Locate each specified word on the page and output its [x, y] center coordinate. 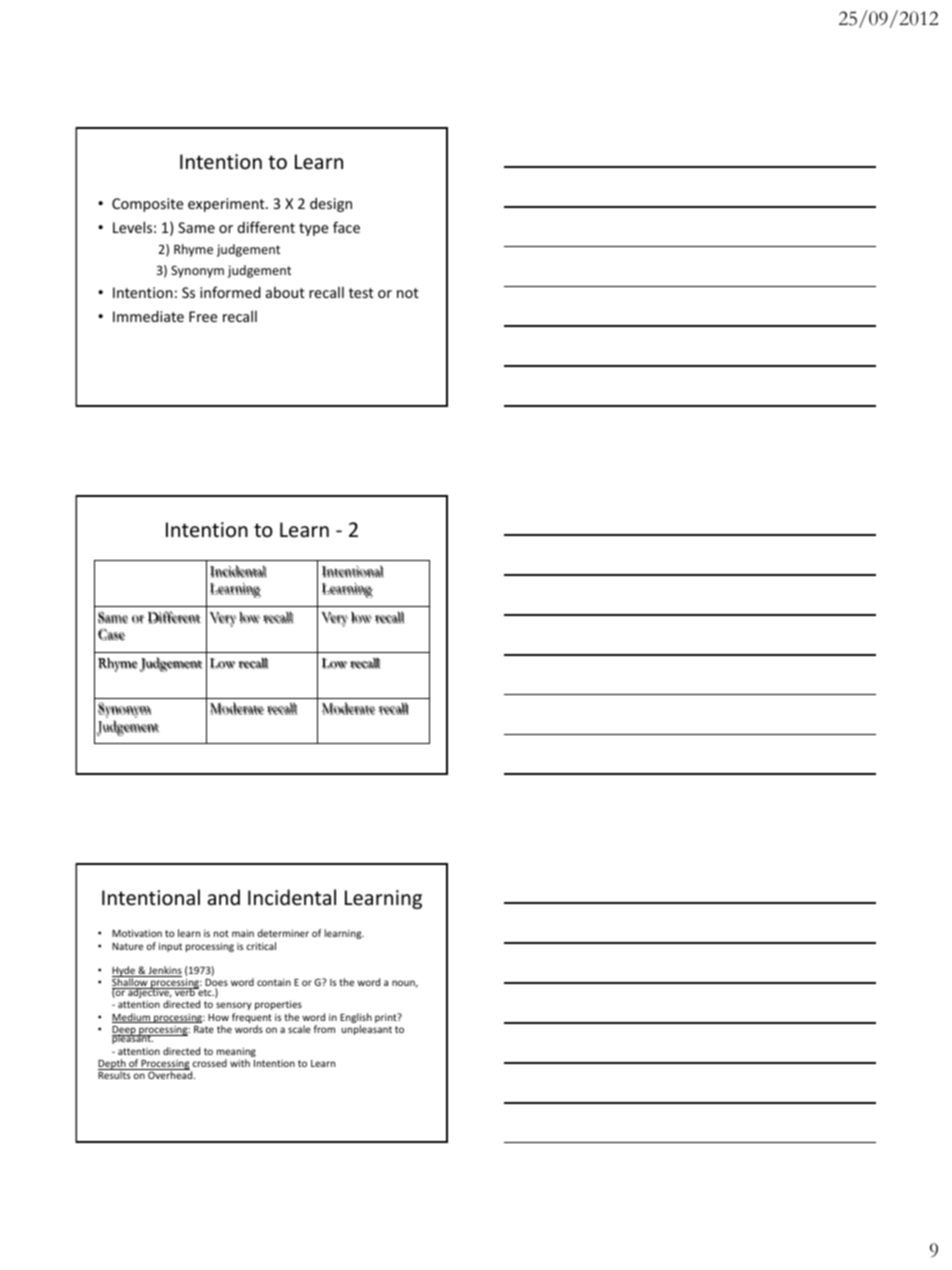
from [324, 1029]
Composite [147, 205]
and [224, 897]
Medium [132, 1018]
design [331, 204]
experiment [227, 205]
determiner [283, 933]
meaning [236, 1053]
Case [111, 634]
